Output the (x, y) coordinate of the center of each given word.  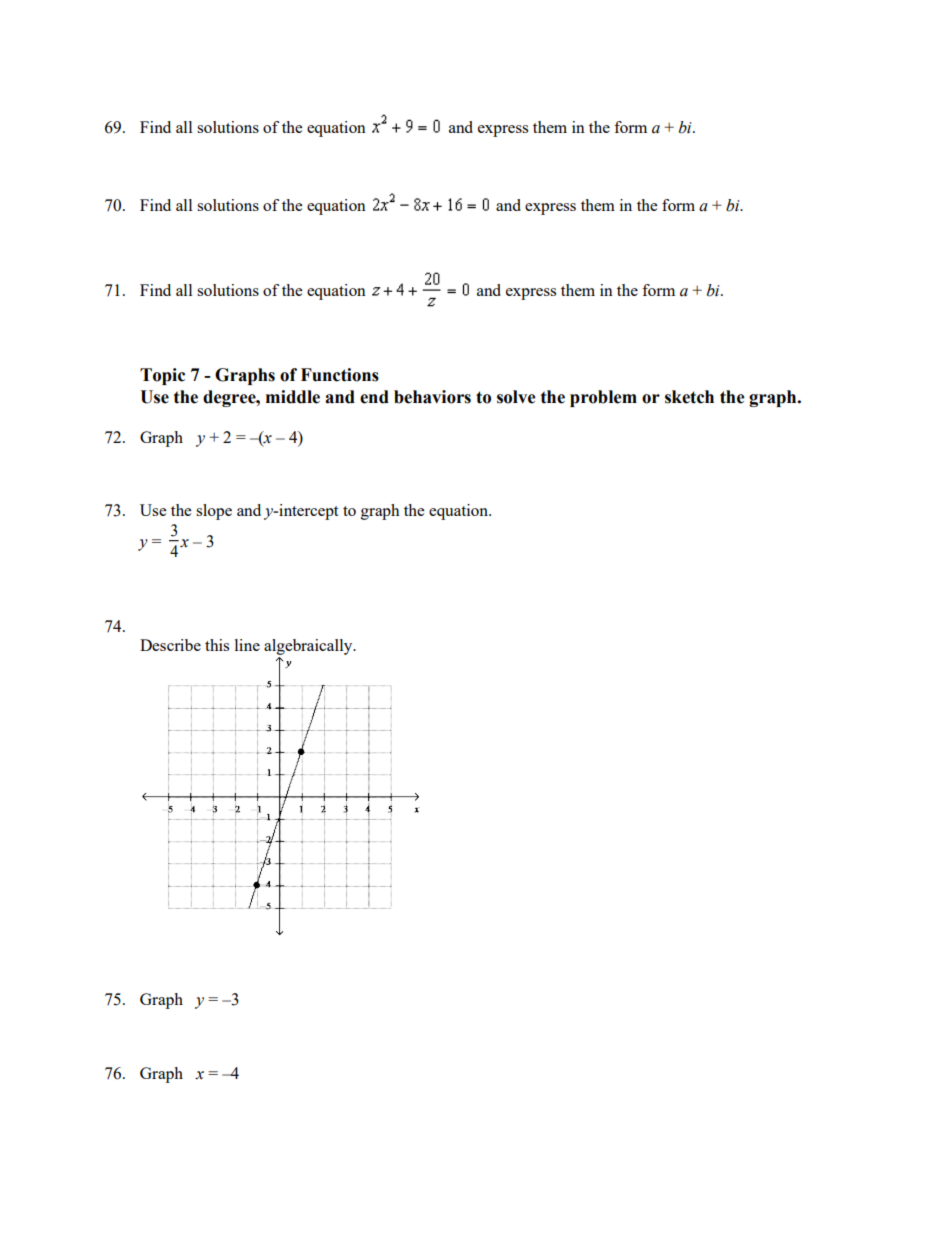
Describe (170, 645)
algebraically (309, 648)
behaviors (432, 397)
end (374, 397)
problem (603, 398)
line (247, 645)
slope (214, 512)
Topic (162, 376)
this (217, 645)
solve (516, 397)
